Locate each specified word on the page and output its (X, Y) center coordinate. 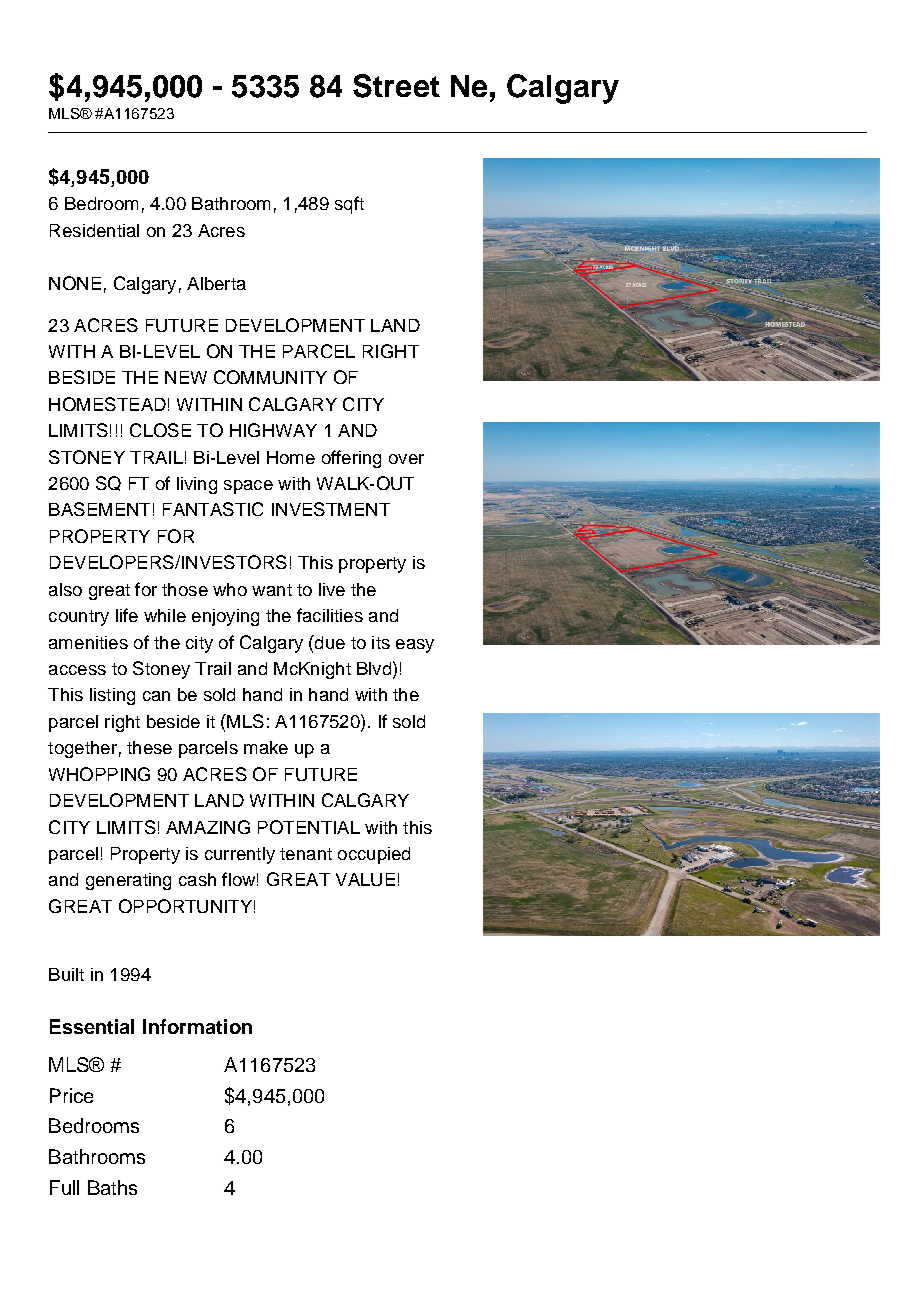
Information (197, 1026)
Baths (112, 1187)
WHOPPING (99, 774)
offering (351, 459)
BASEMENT (99, 509)
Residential (94, 230)
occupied (374, 855)
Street (396, 86)
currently (240, 855)
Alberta (216, 283)
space (248, 487)
